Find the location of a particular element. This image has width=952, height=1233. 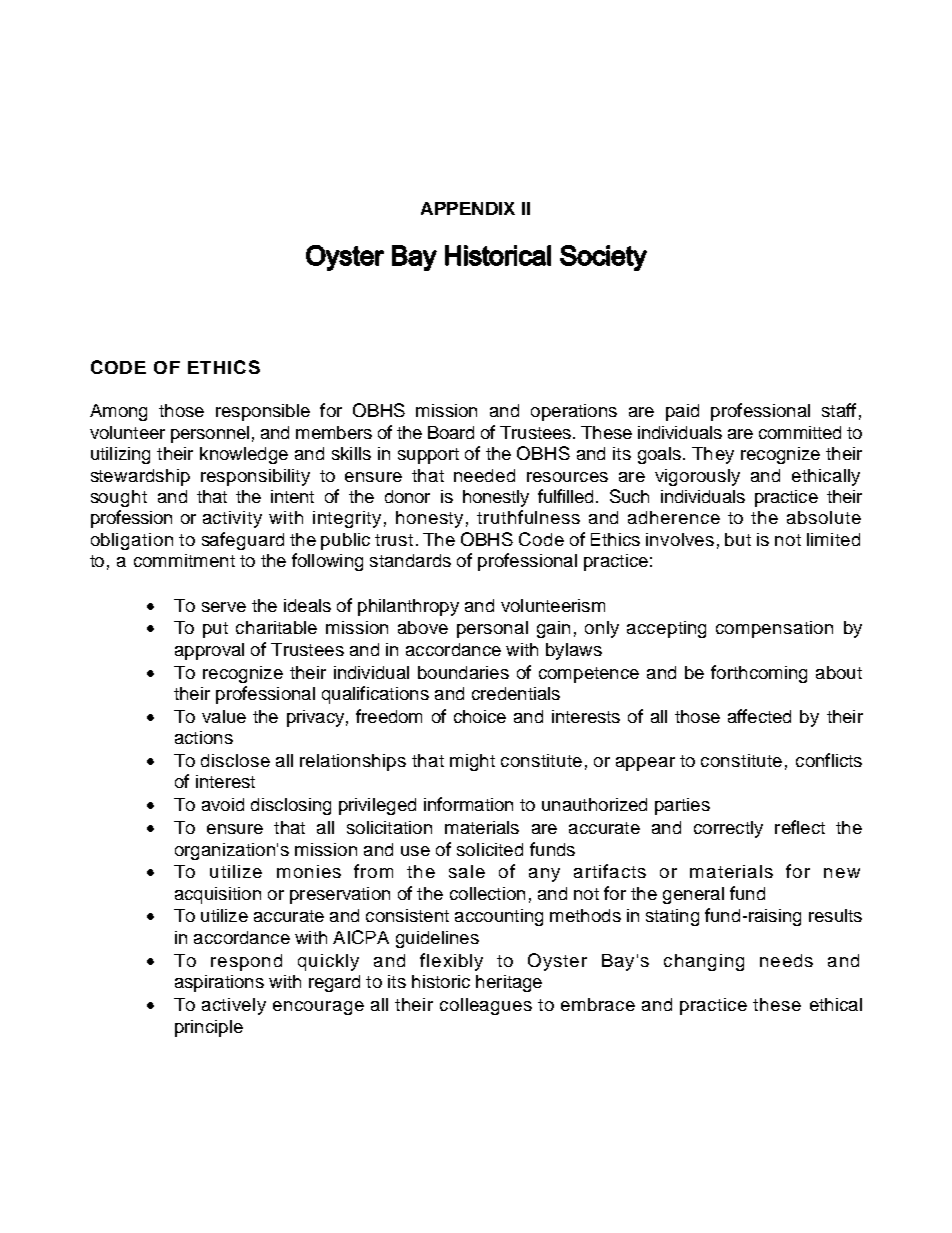

put is located at coordinates (215, 630).
